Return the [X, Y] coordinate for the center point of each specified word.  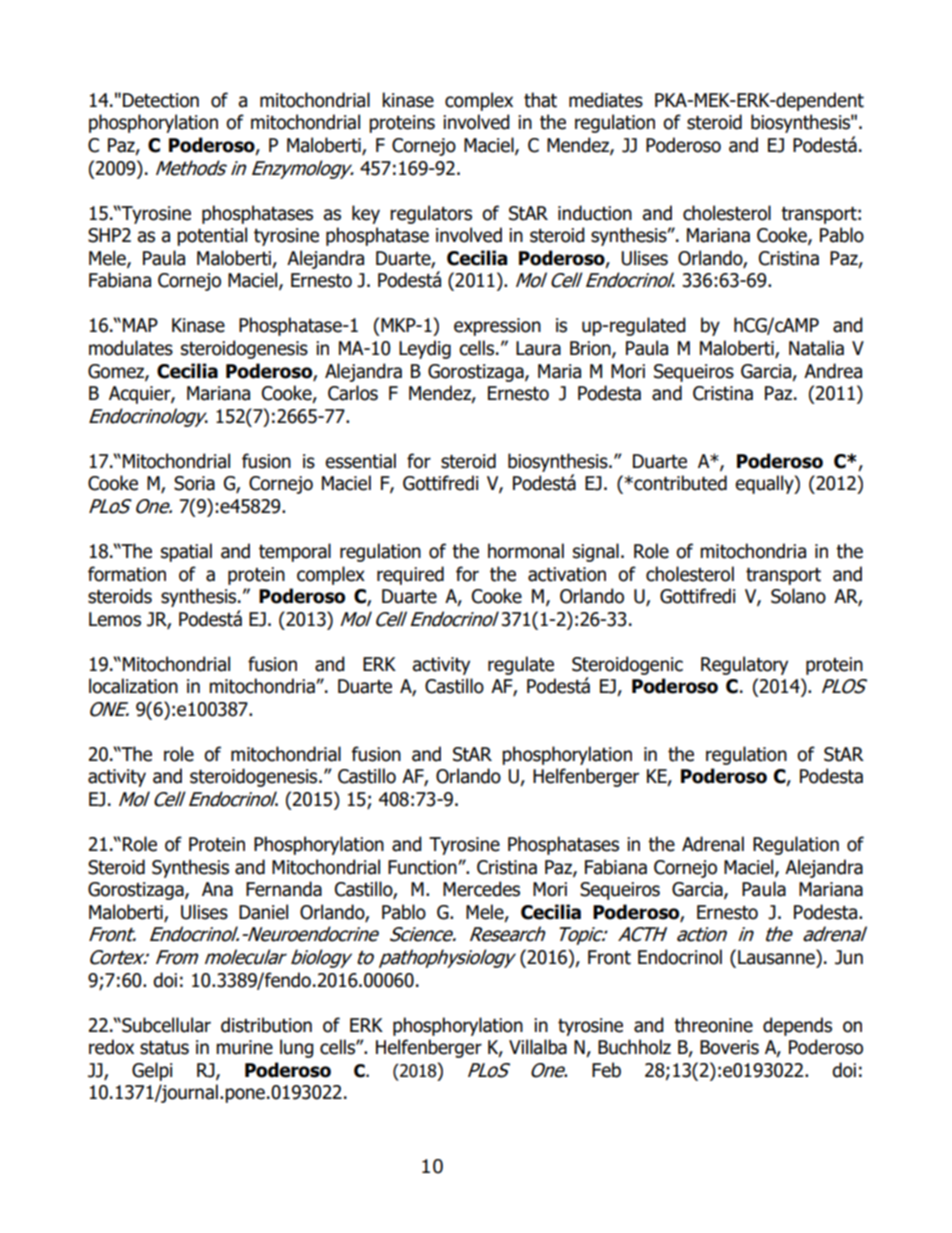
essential [360, 461]
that [540, 100]
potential [212, 236]
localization [133, 686]
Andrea [833, 371]
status [164, 1048]
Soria [194, 483]
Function [423, 867]
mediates [606, 100]
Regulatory [744, 665]
